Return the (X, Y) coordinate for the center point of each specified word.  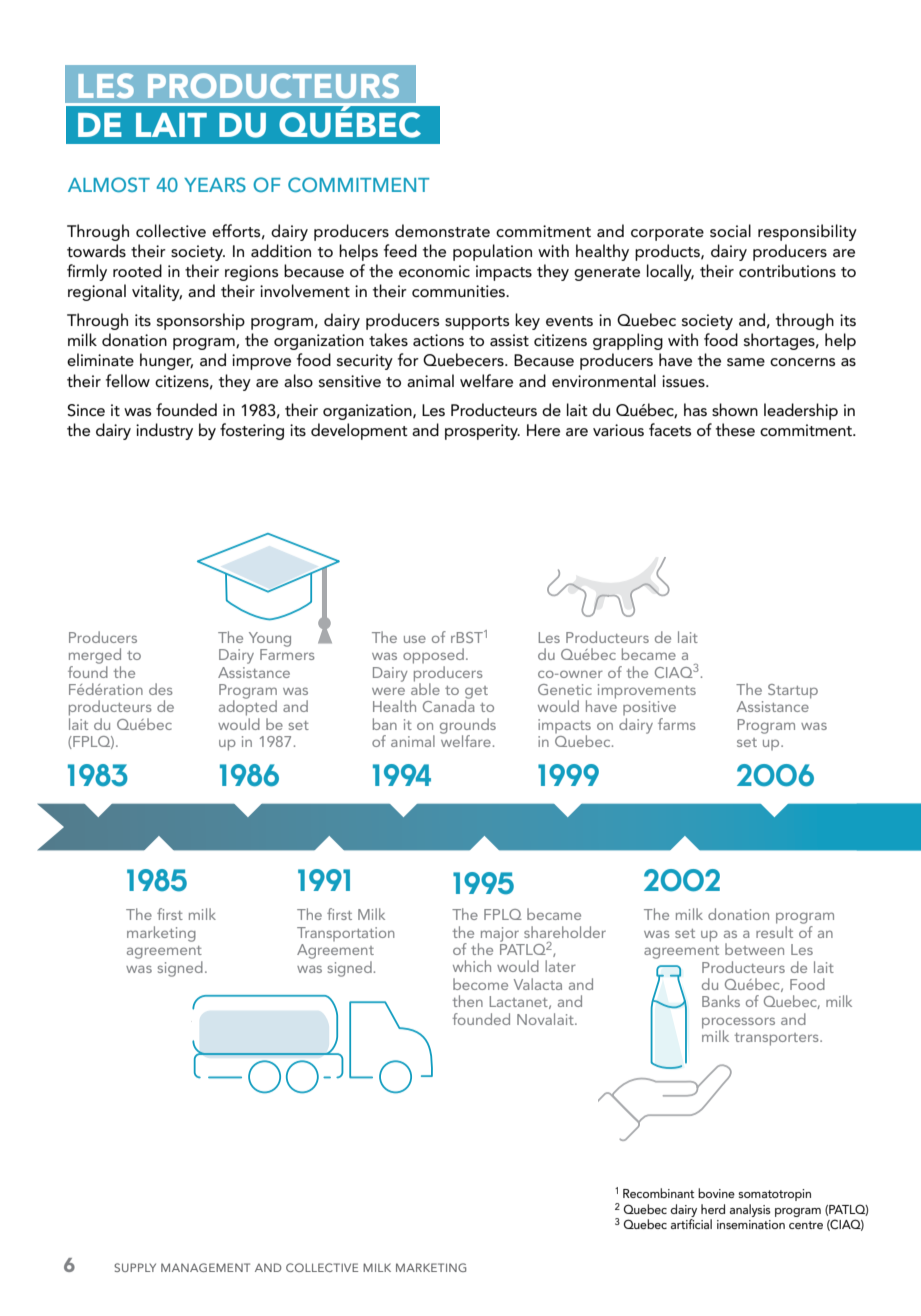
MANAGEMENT (205, 1267)
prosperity (482, 432)
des (161, 689)
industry (164, 431)
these (735, 430)
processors (738, 1024)
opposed (433, 656)
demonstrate (442, 230)
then (467, 1001)
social (730, 230)
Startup (793, 691)
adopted (248, 707)
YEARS (215, 184)
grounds (468, 727)
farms (677, 724)
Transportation (345, 934)
